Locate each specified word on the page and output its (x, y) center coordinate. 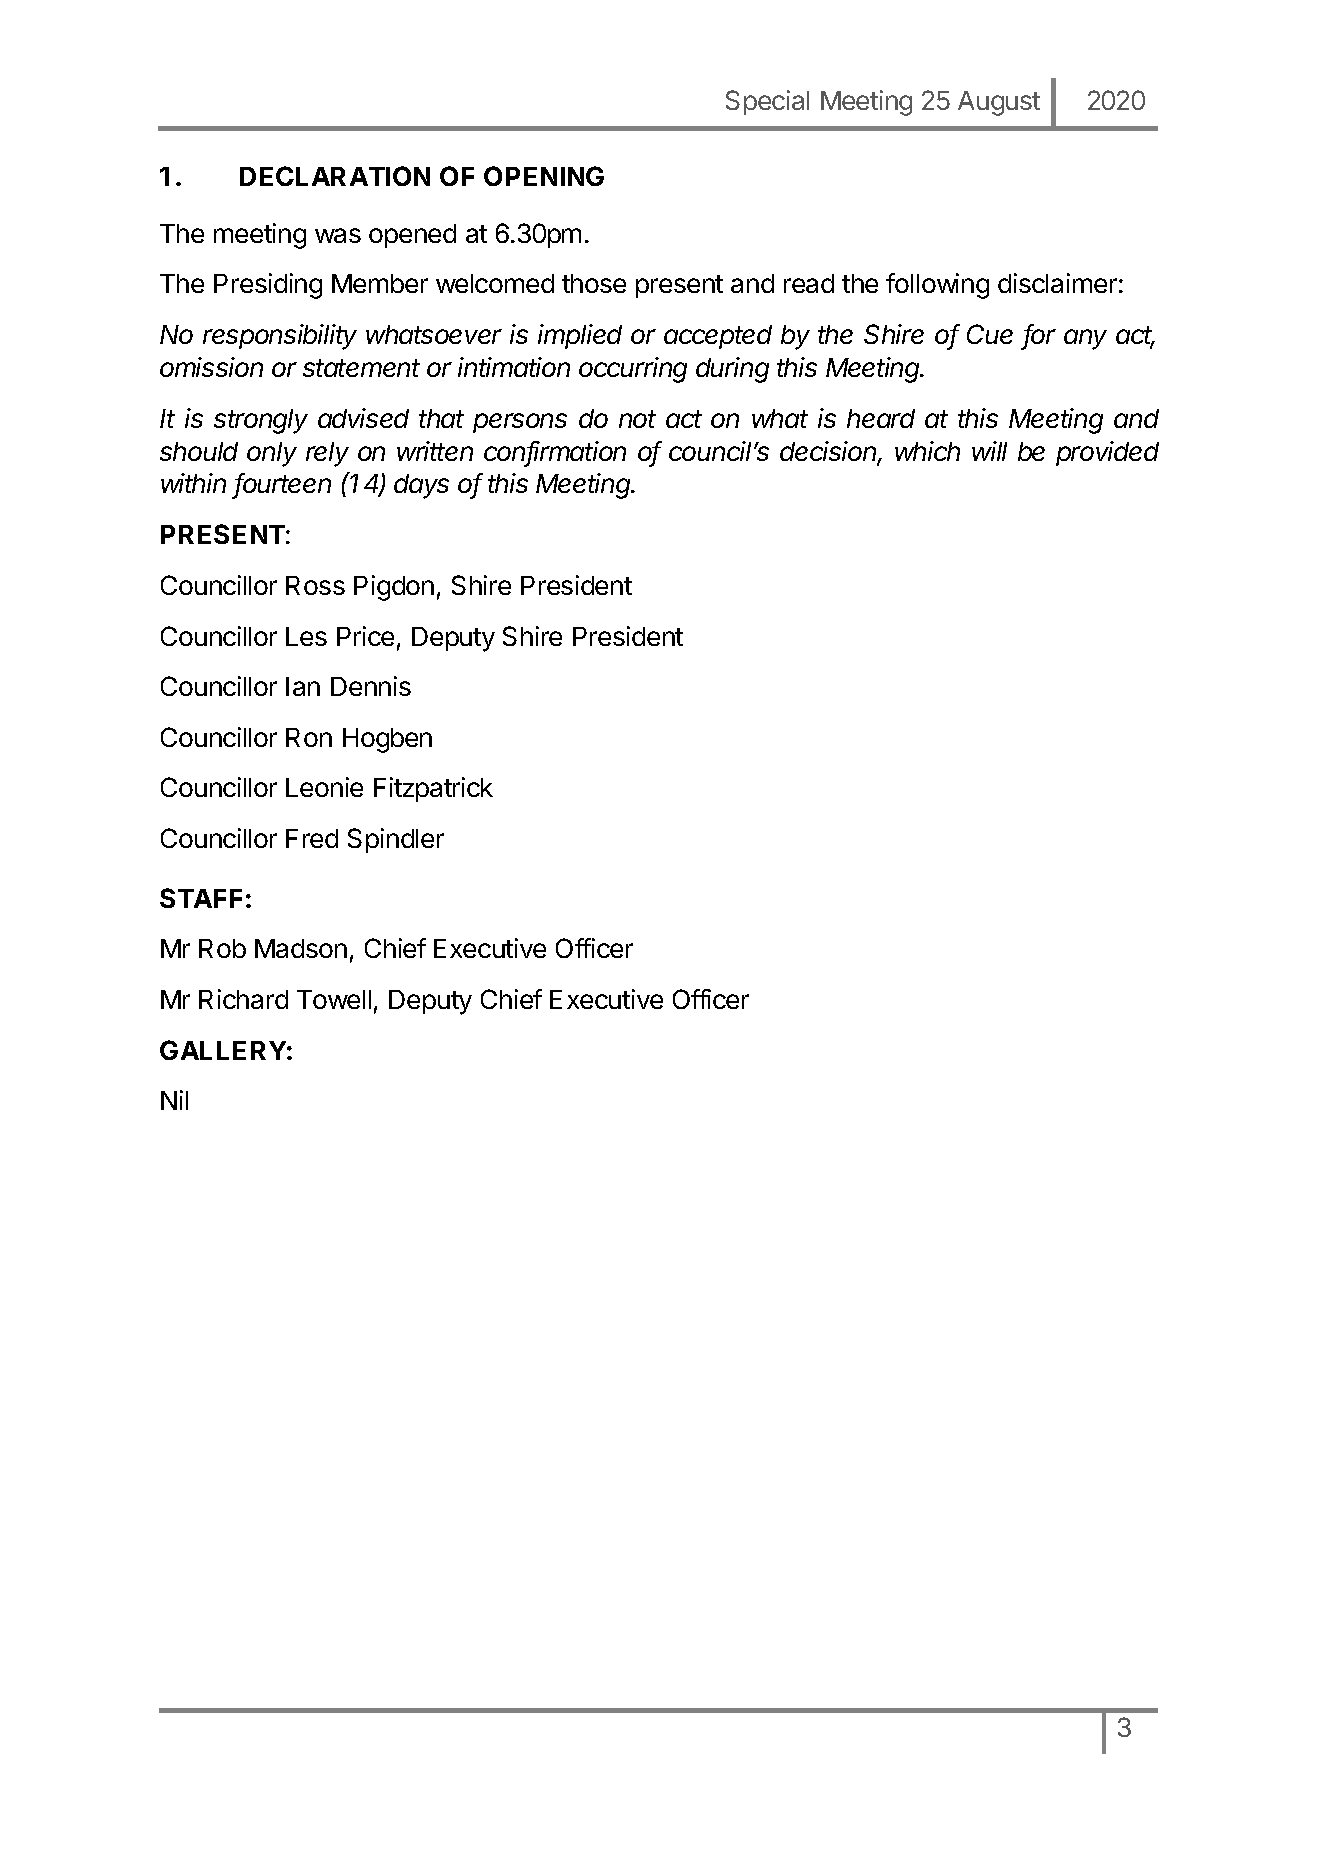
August (999, 103)
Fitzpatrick (433, 789)
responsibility (280, 337)
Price (365, 636)
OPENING (544, 176)
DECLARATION (335, 176)
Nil (174, 1100)
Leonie (324, 787)
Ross (315, 585)
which (927, 451)
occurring (633, 370)
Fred (312, 838)
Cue (990, 334)
